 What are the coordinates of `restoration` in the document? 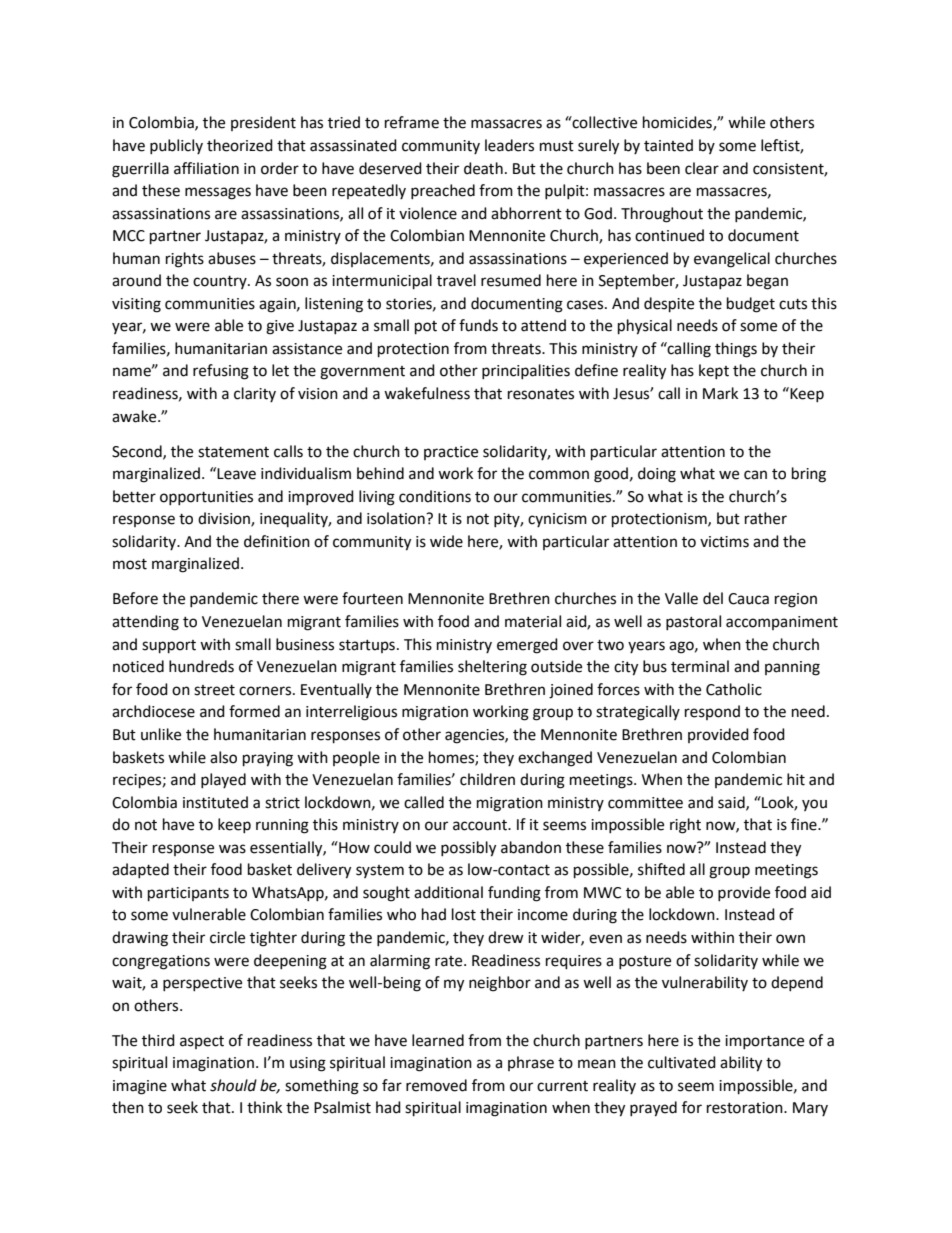 It's located at (746, 1108).
